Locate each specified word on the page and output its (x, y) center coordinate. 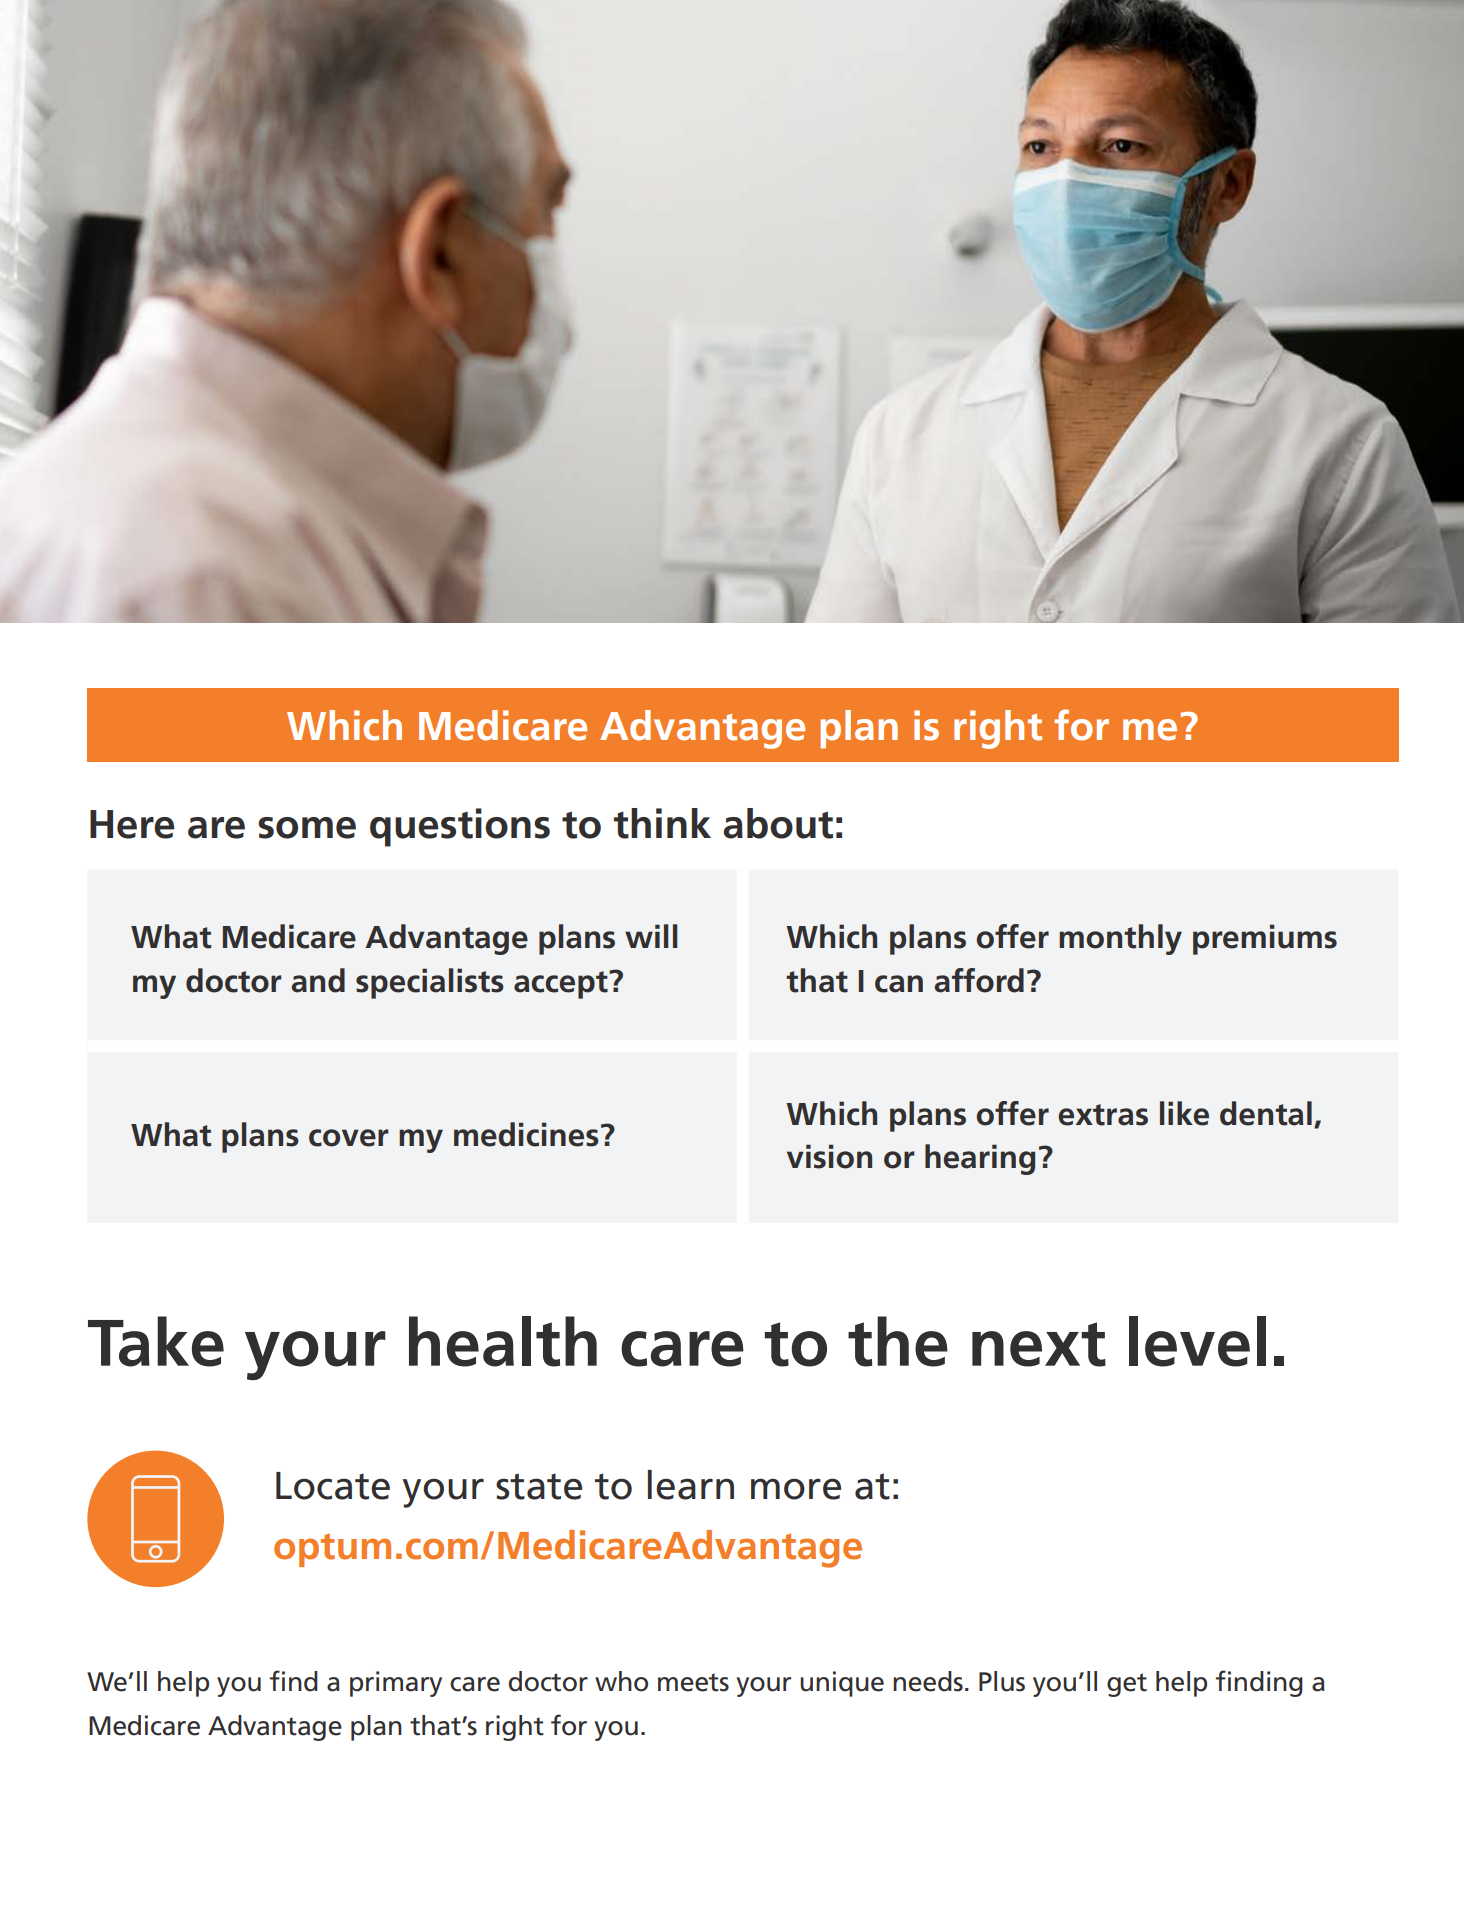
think (662, 823)
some (307, 828)
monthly (1120, 939)
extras (1103, 1115)
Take (156, 1341)
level (1197, 1341)
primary (396, 1684)
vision (829, 1156)
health (503, 1341)
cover (349, 1138)
